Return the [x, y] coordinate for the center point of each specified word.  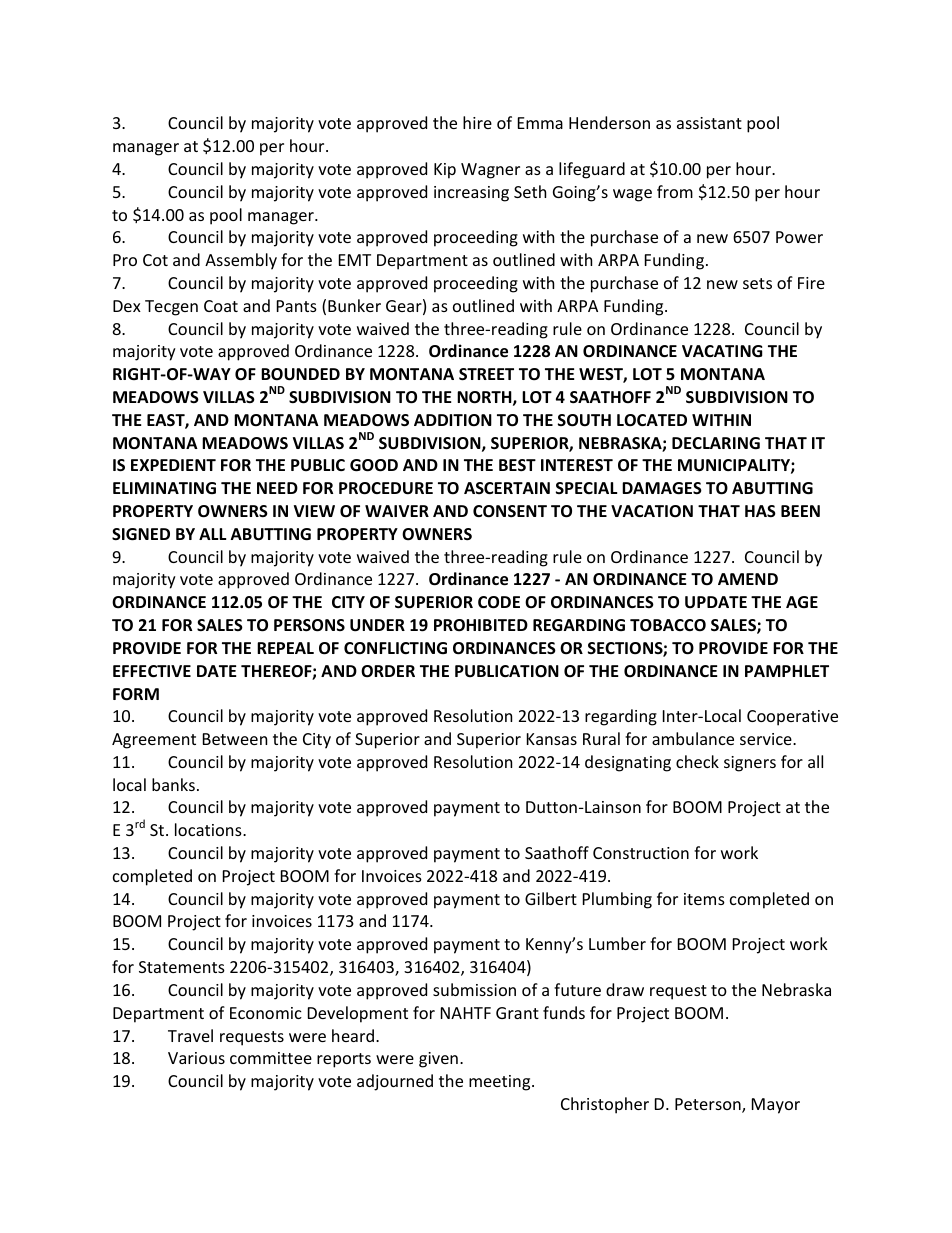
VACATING [722, 351]
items [704, 899]
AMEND [748, 579]
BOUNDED [300, 374]
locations [209, 829]
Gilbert [551, 898]
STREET [486, 374]
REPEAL [285, 648]
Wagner [490, 171]
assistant [709, 123]
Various [196, 1058]
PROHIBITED [481, 625]
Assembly [241, 261]
